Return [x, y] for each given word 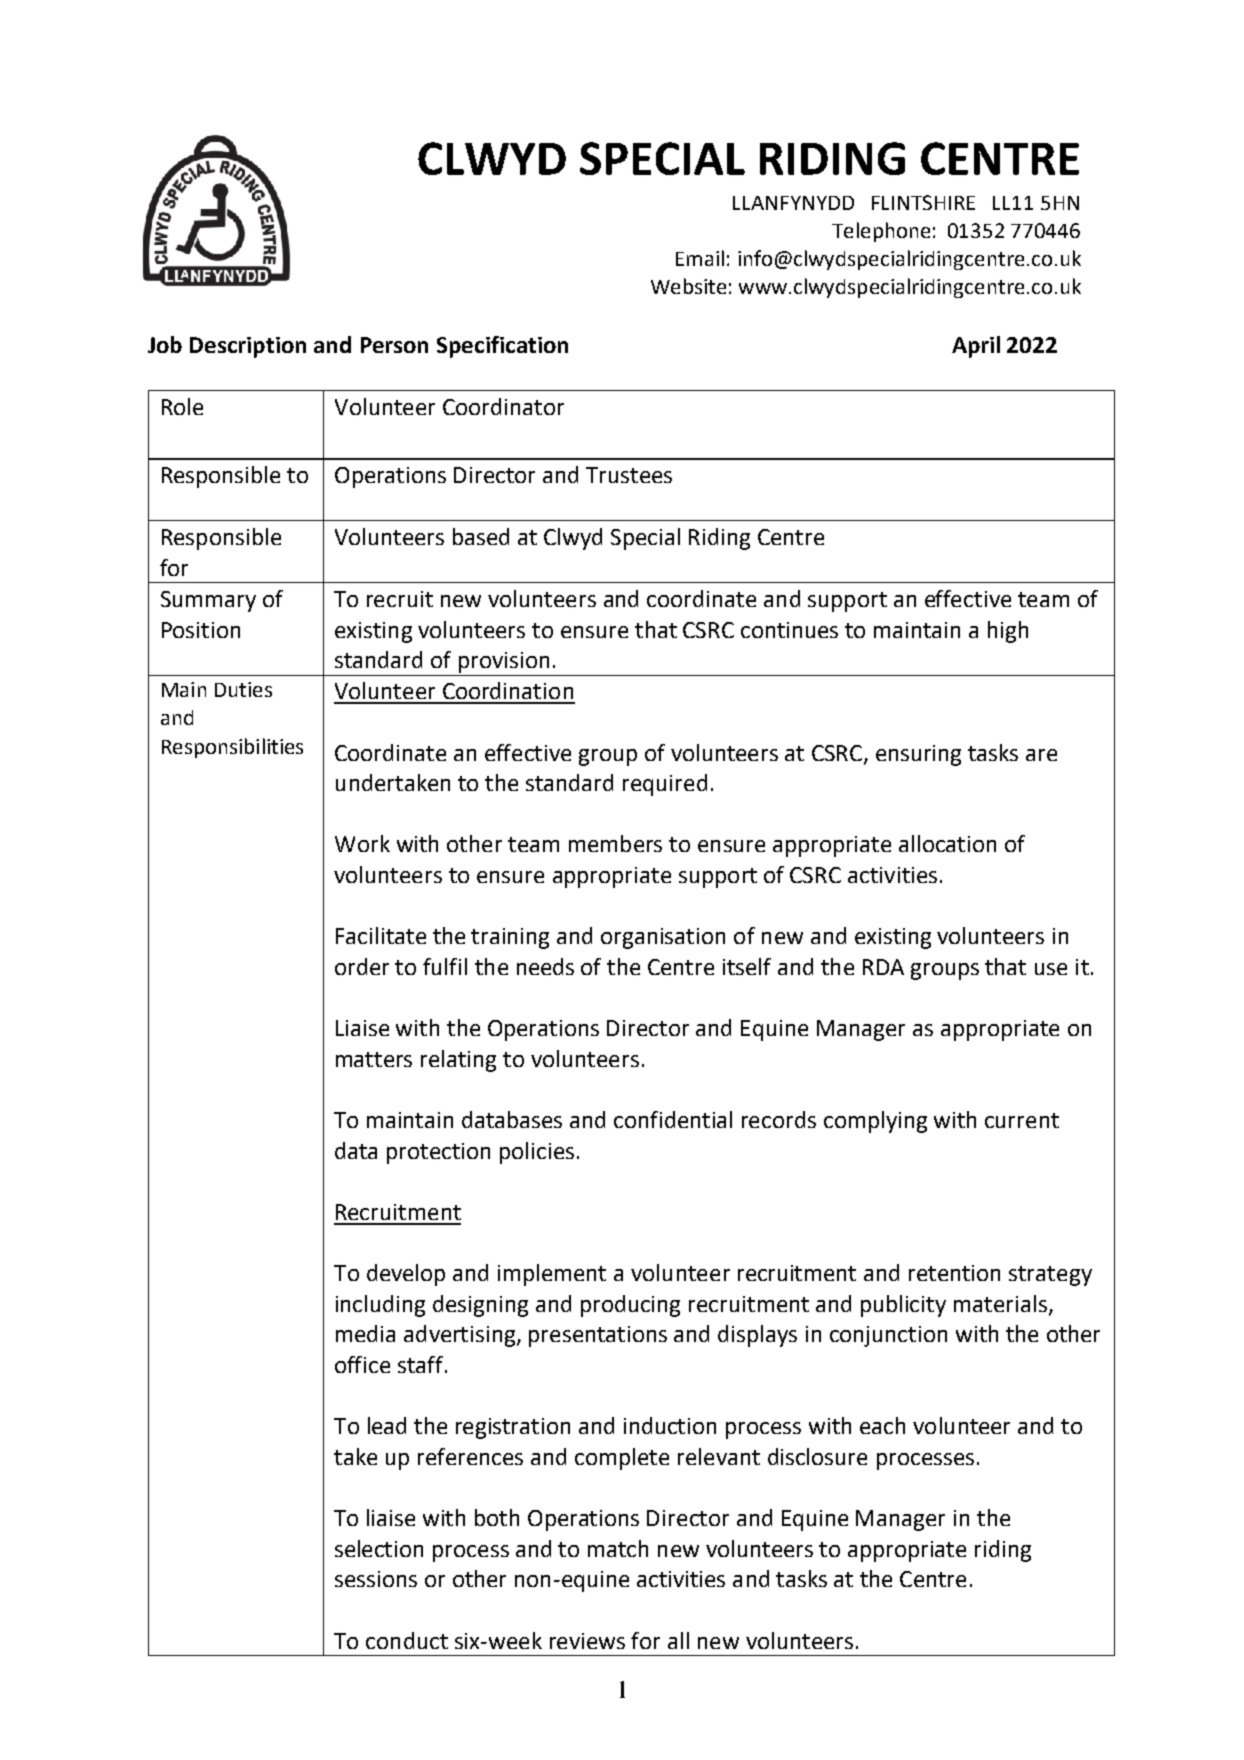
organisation [663, 938]
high [1008, 632]
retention [954, 1273]
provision [504, 662]
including [380, 1306]
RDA [883, 967]
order [362, 966]
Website [688, 286]
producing [630, 1306]
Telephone [881, 232]
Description [248, 347]
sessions [376, 1579]
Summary [208, 601]
